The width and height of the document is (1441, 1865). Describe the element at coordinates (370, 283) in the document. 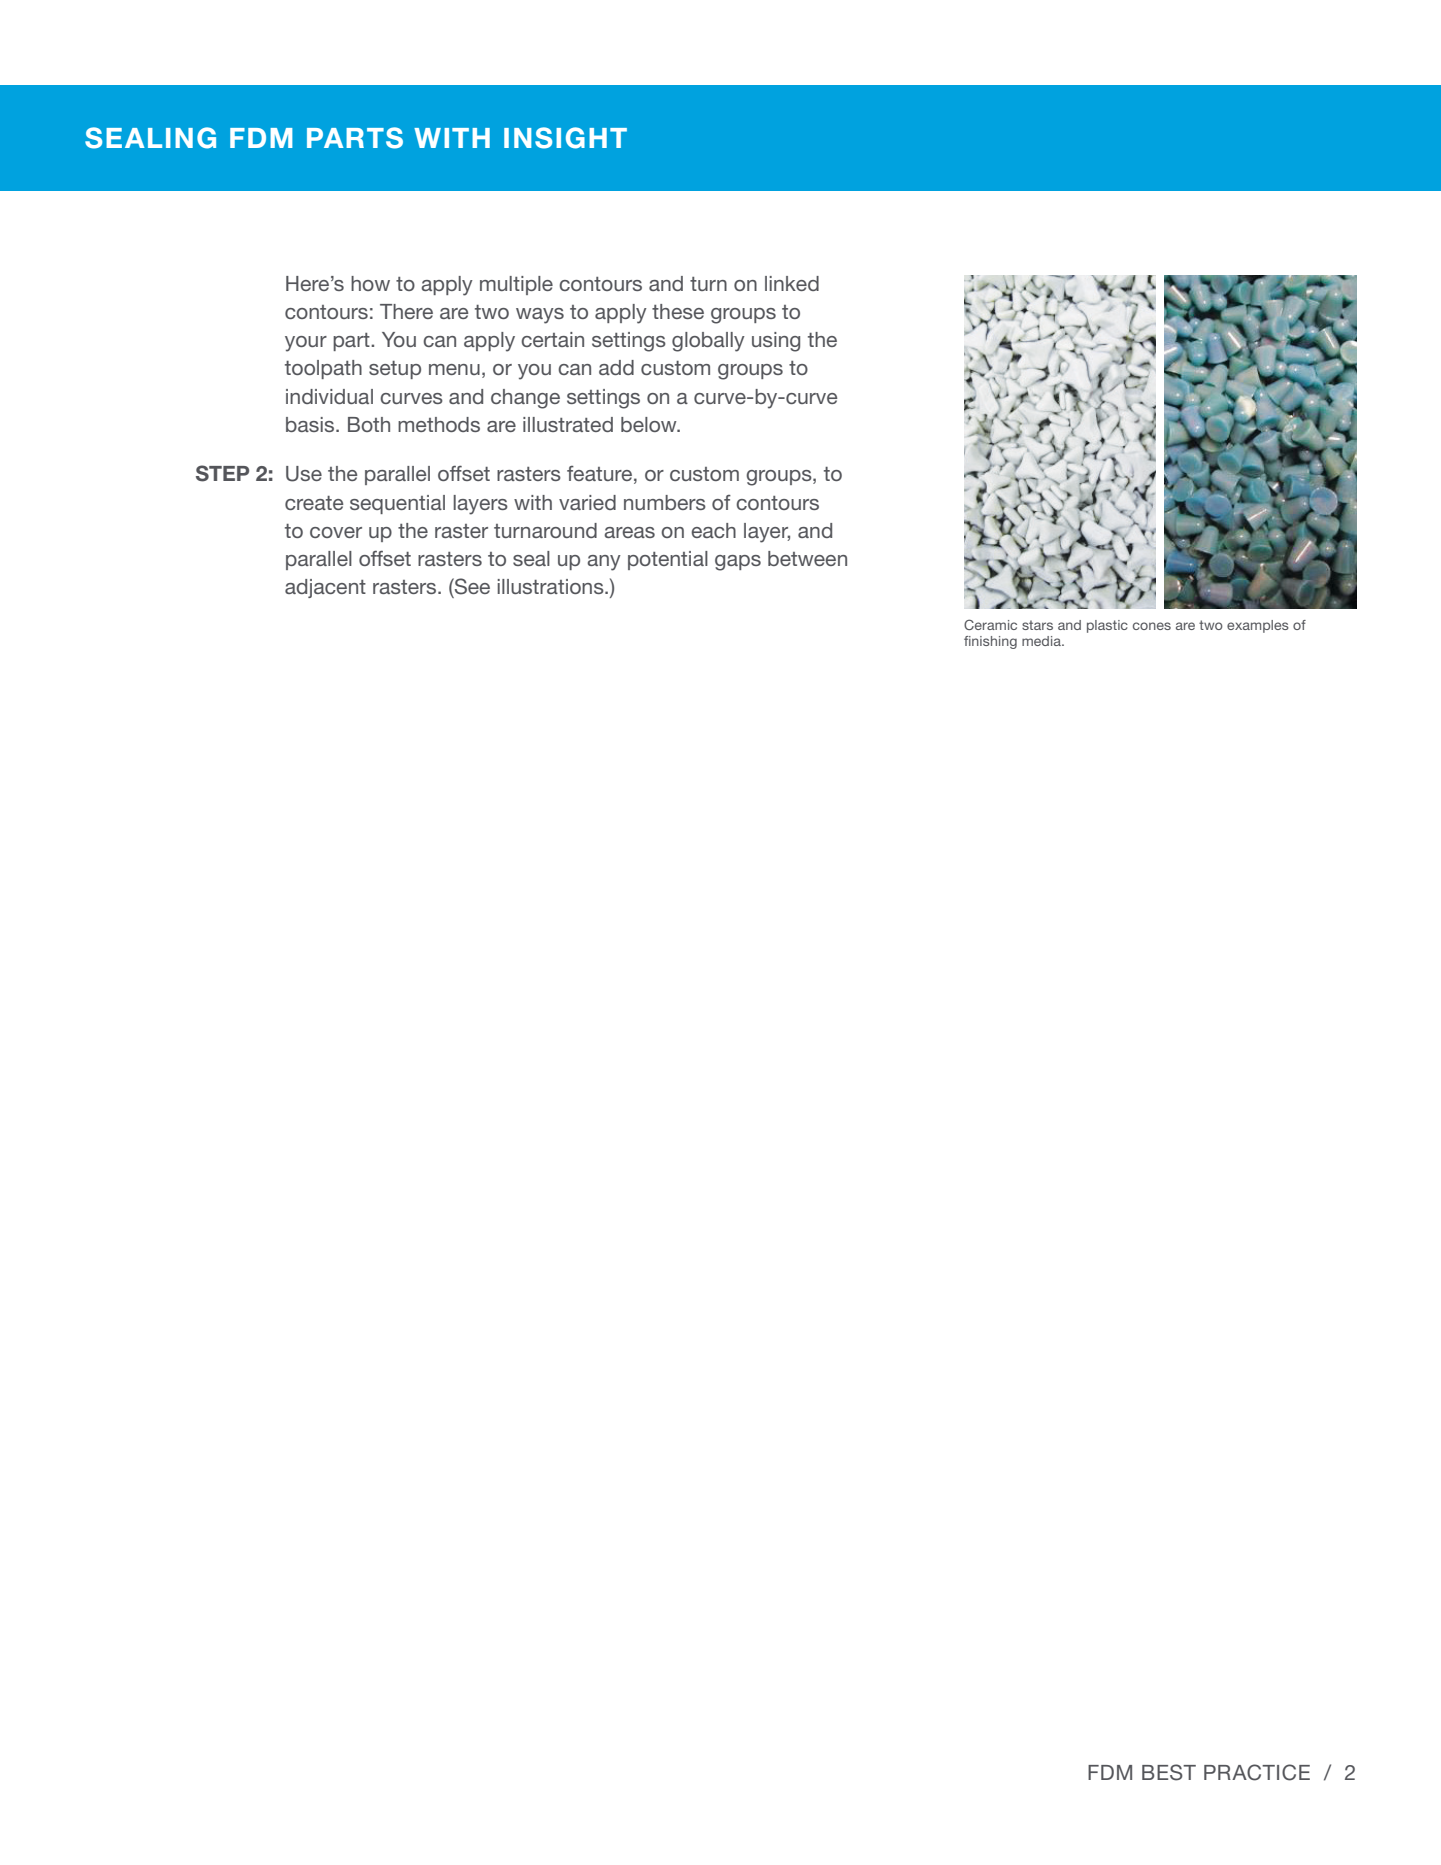

I see `how` at that location.
